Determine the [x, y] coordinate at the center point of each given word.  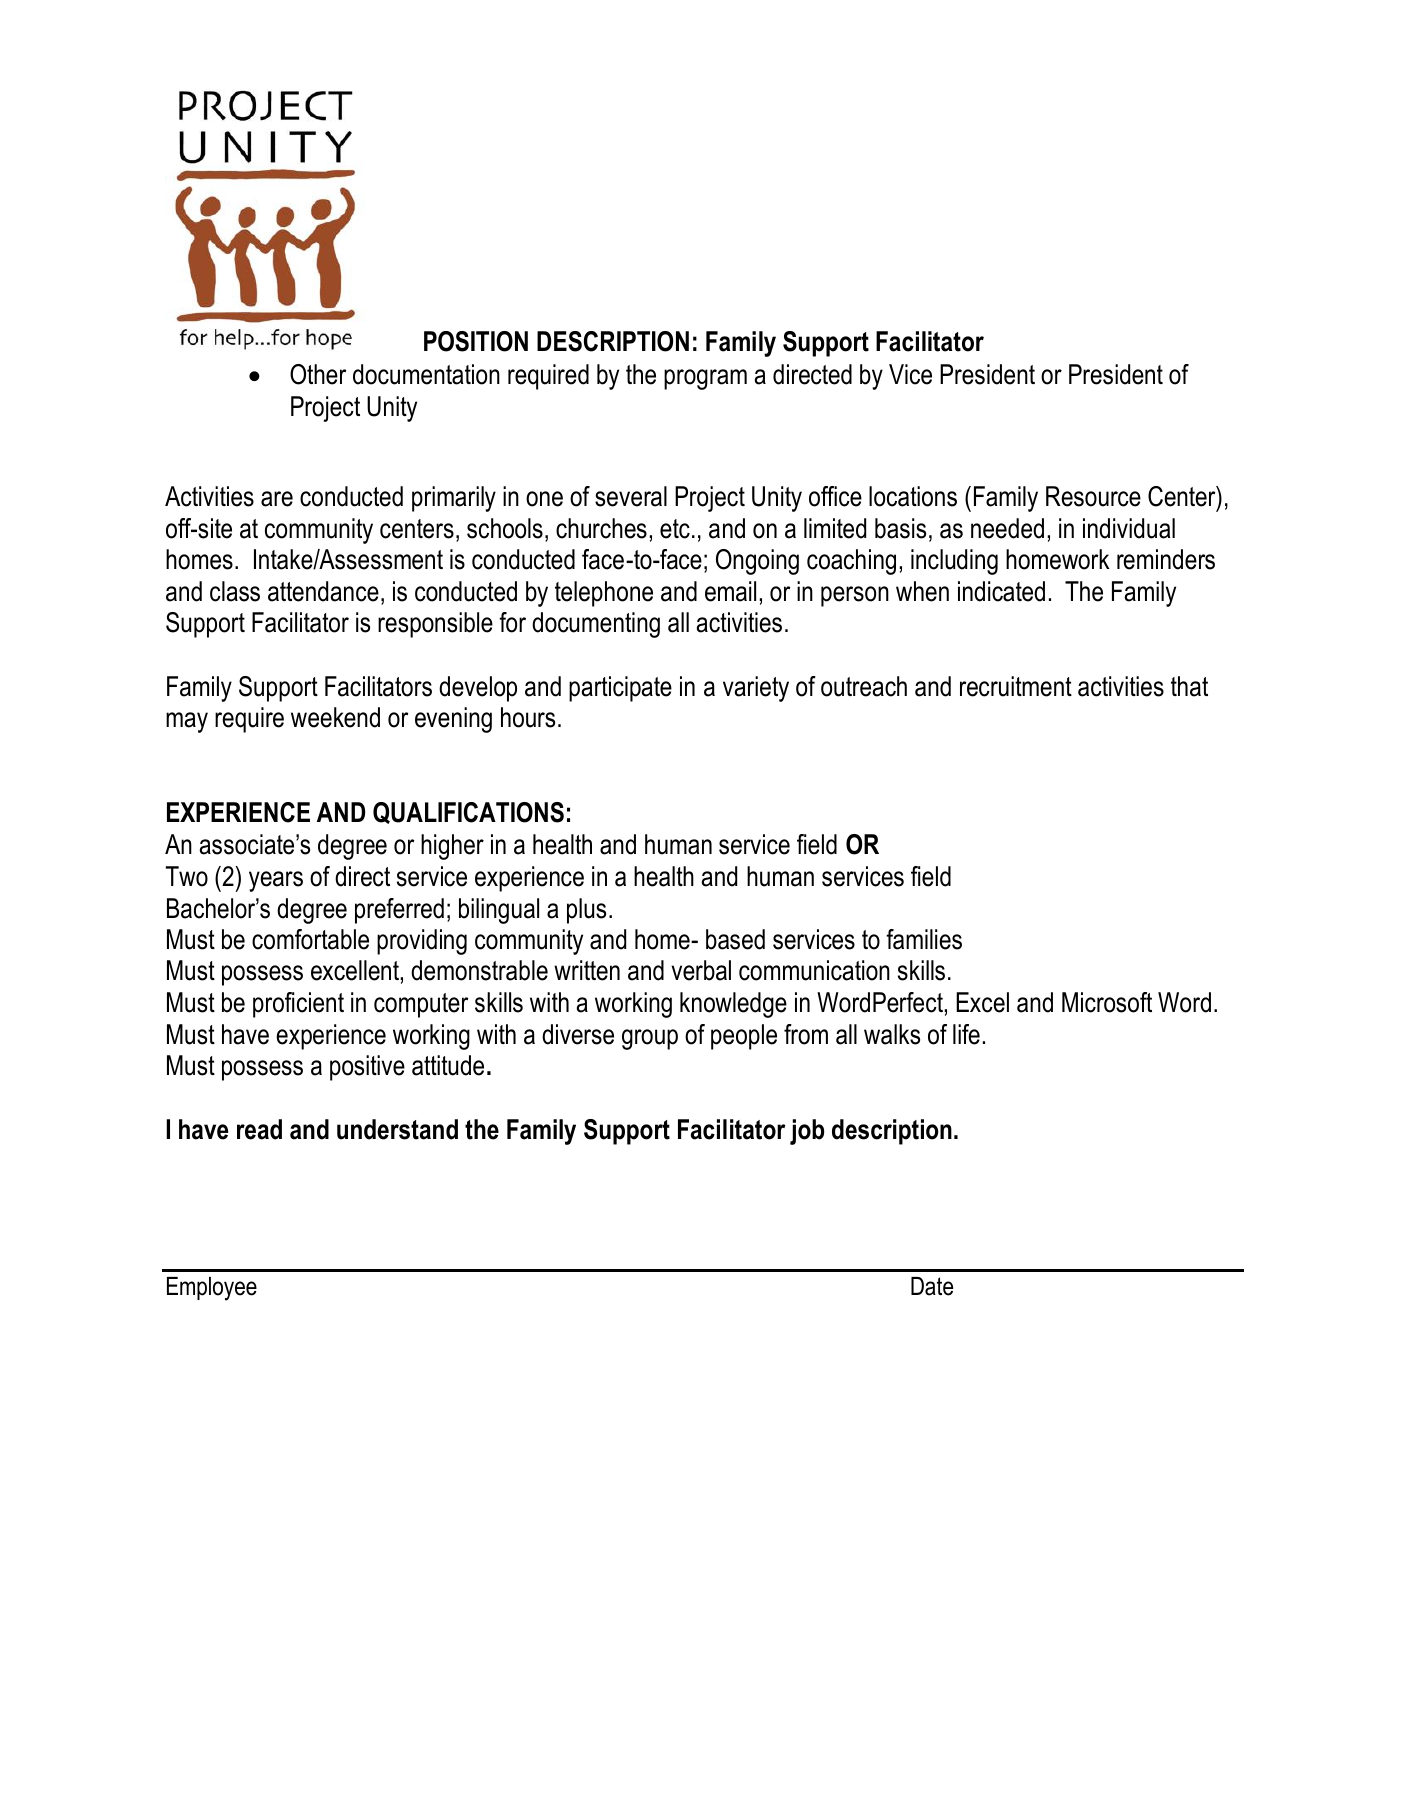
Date [932, 1286]
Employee [212, 1289]
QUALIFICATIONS [468, 813]
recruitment [1016, 686]
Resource [1093, 496]
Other [318, 374]
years [276, 881]
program [705, 379]
